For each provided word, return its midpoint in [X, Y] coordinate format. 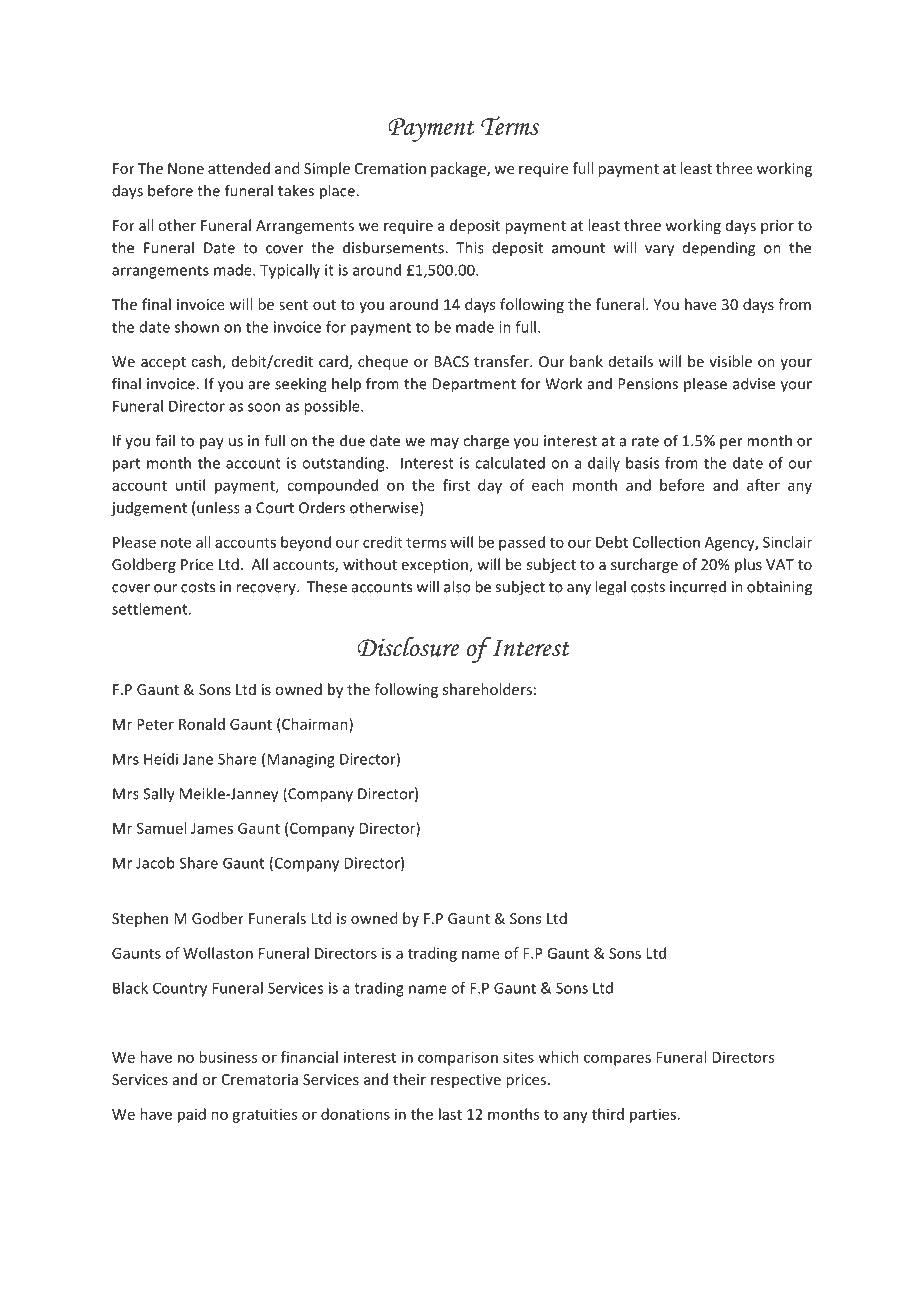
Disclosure [408, 646]
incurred [698, 586]
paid [192, 1115]
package [459, 169]
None [186, 168]
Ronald [202, 724]
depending [719, 249]
